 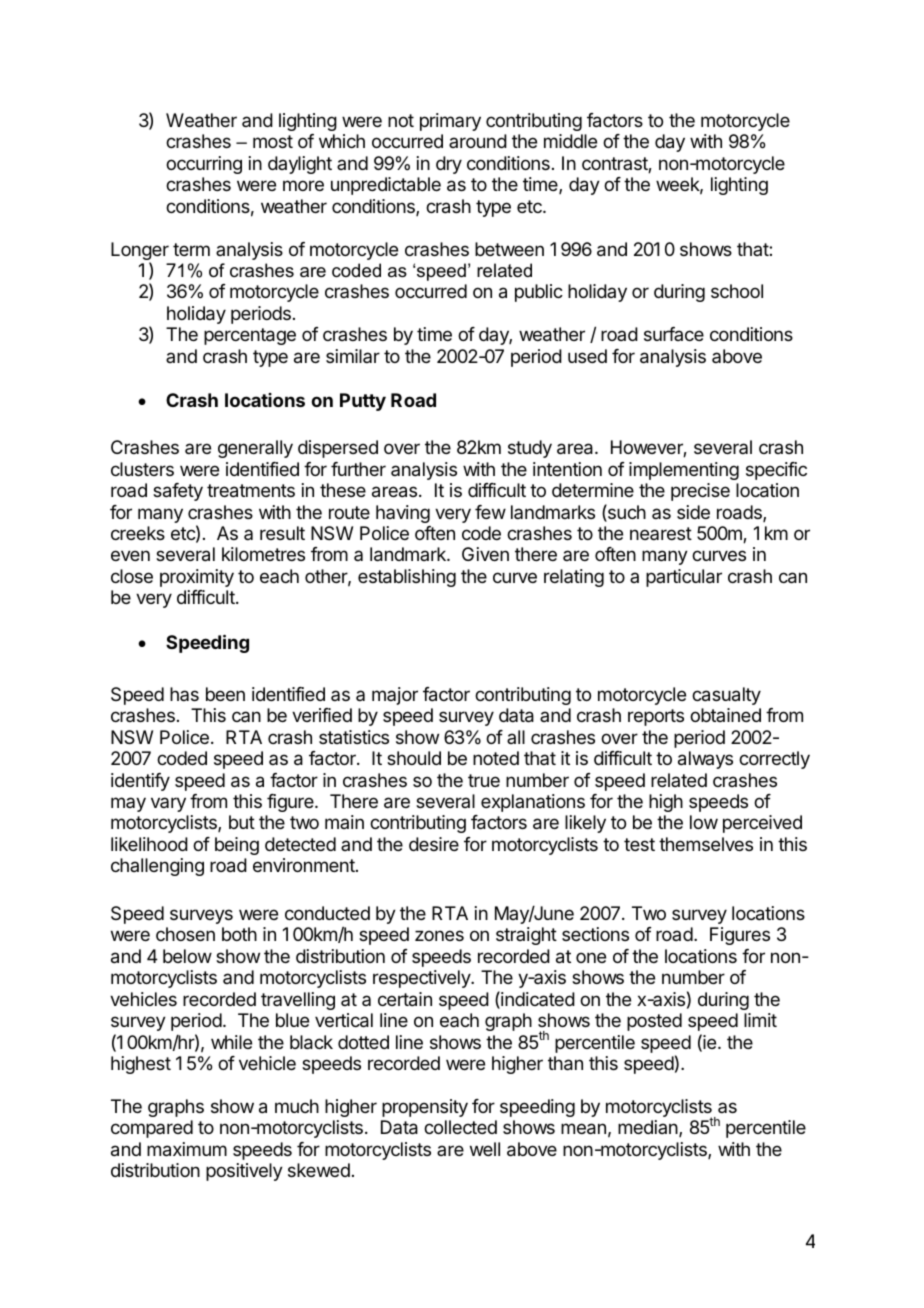 What do you see at coordinates (570, 141) in the image?
I see `middle` at bounding box center [570, 141].
